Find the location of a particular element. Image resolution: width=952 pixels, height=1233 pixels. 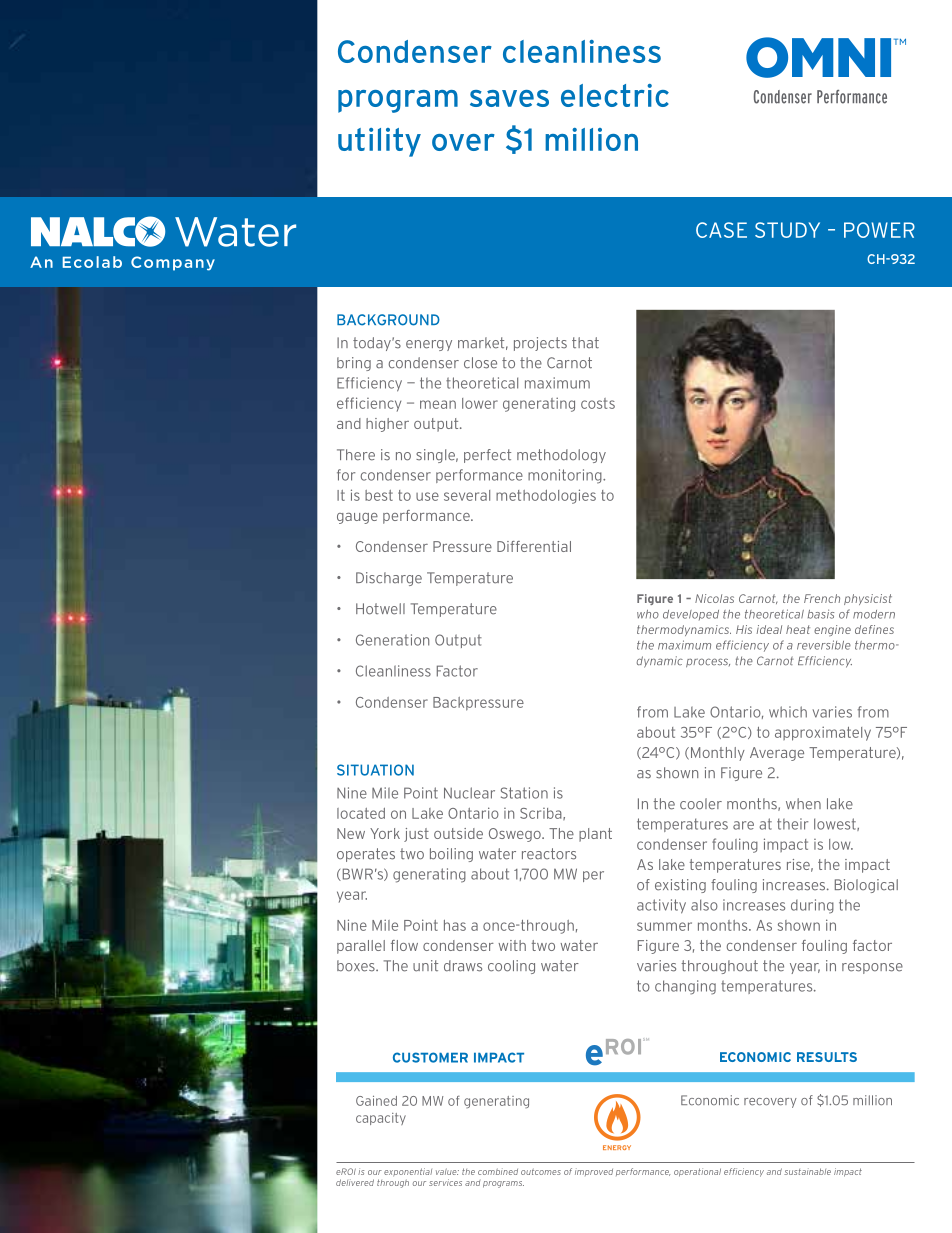

electric is located at coordinates (615, 95).
